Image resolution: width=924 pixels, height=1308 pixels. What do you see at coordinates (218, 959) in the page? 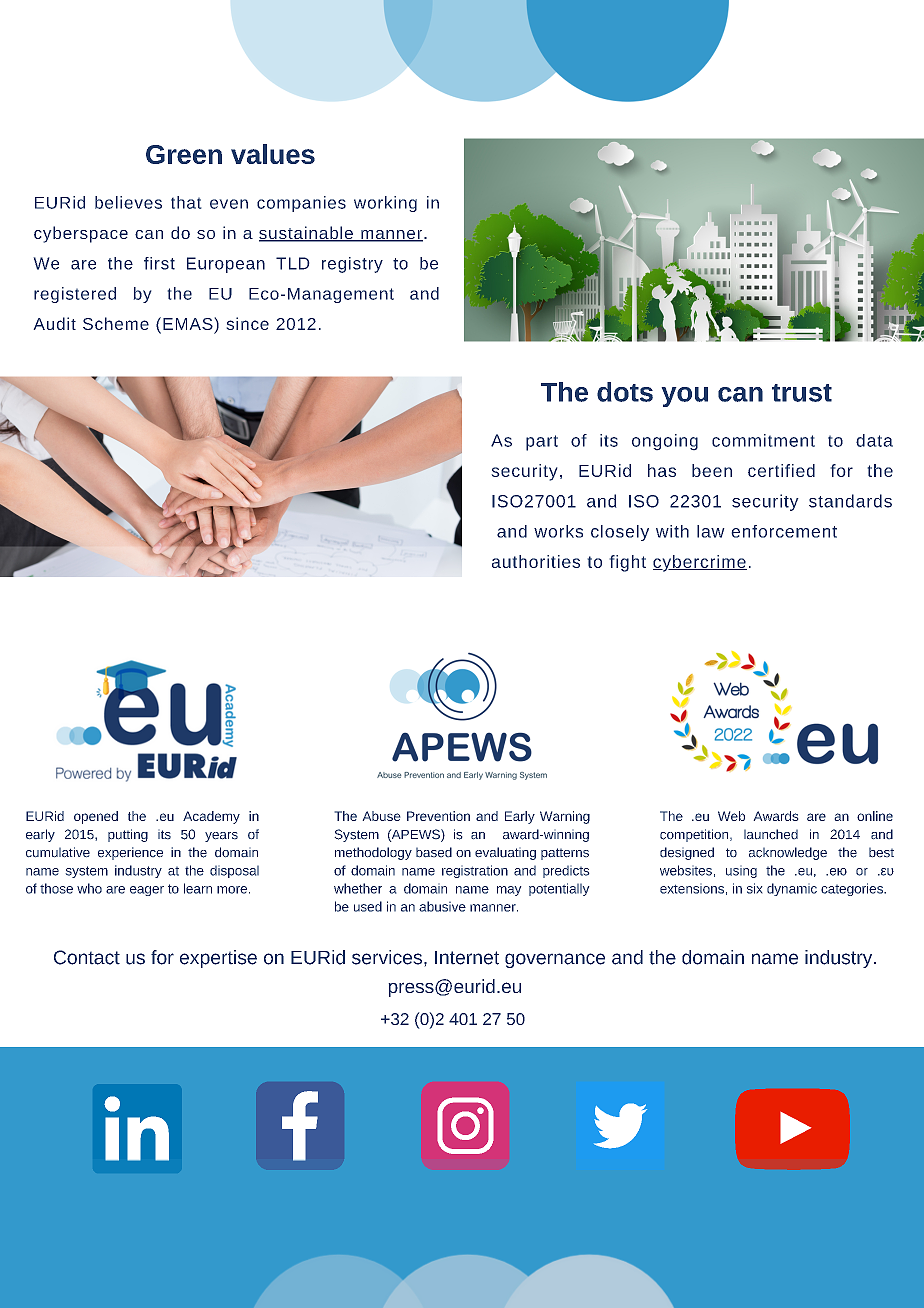
I see `expertise` at bounding box center [218, 959].
